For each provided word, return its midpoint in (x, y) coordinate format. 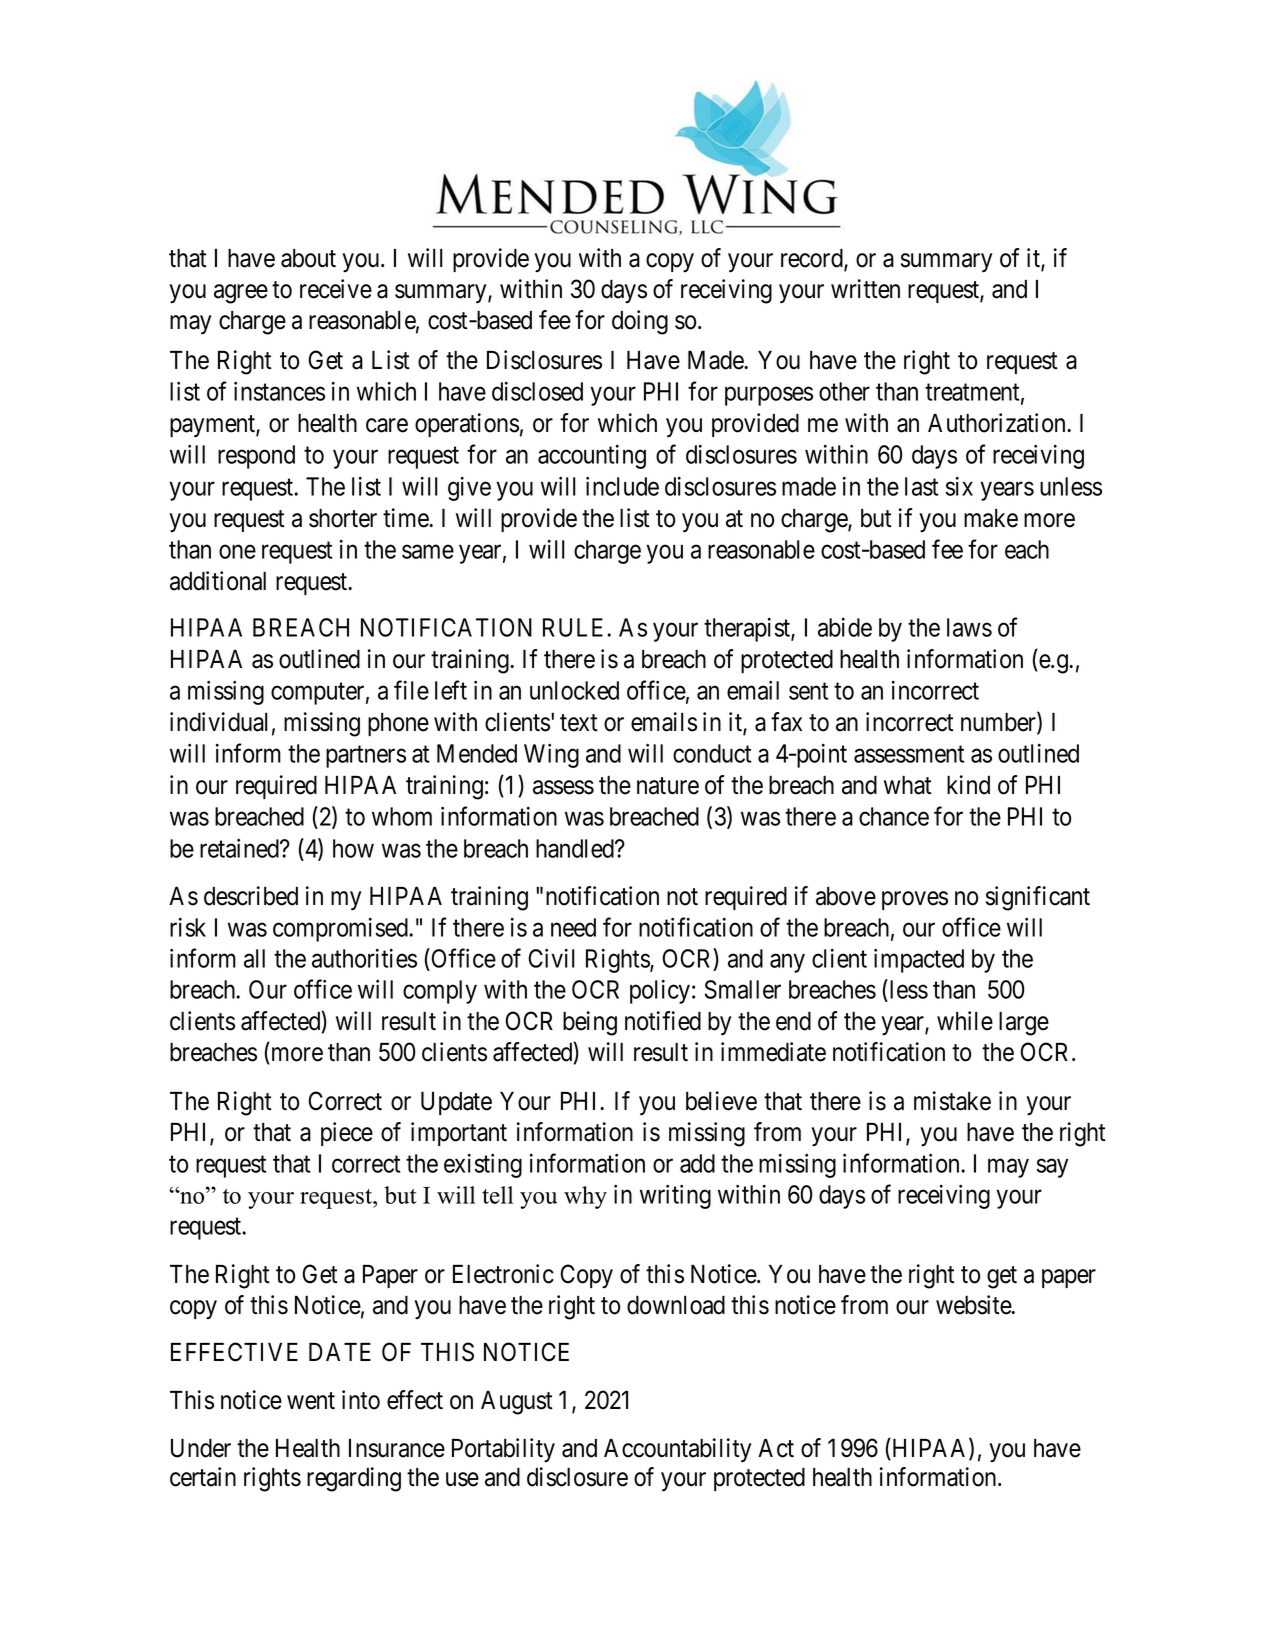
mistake (952, 1101)
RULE (575, 627)
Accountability (677, 1450)
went (311, 1401)
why (585, 1197)
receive (336, 289)
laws (969, 627)
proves (915, 900)
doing (640, 322)
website (974, 1305)
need (573, 927)
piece (347, 1134)
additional (218, 581)
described (251, 896)
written (865, 289)
